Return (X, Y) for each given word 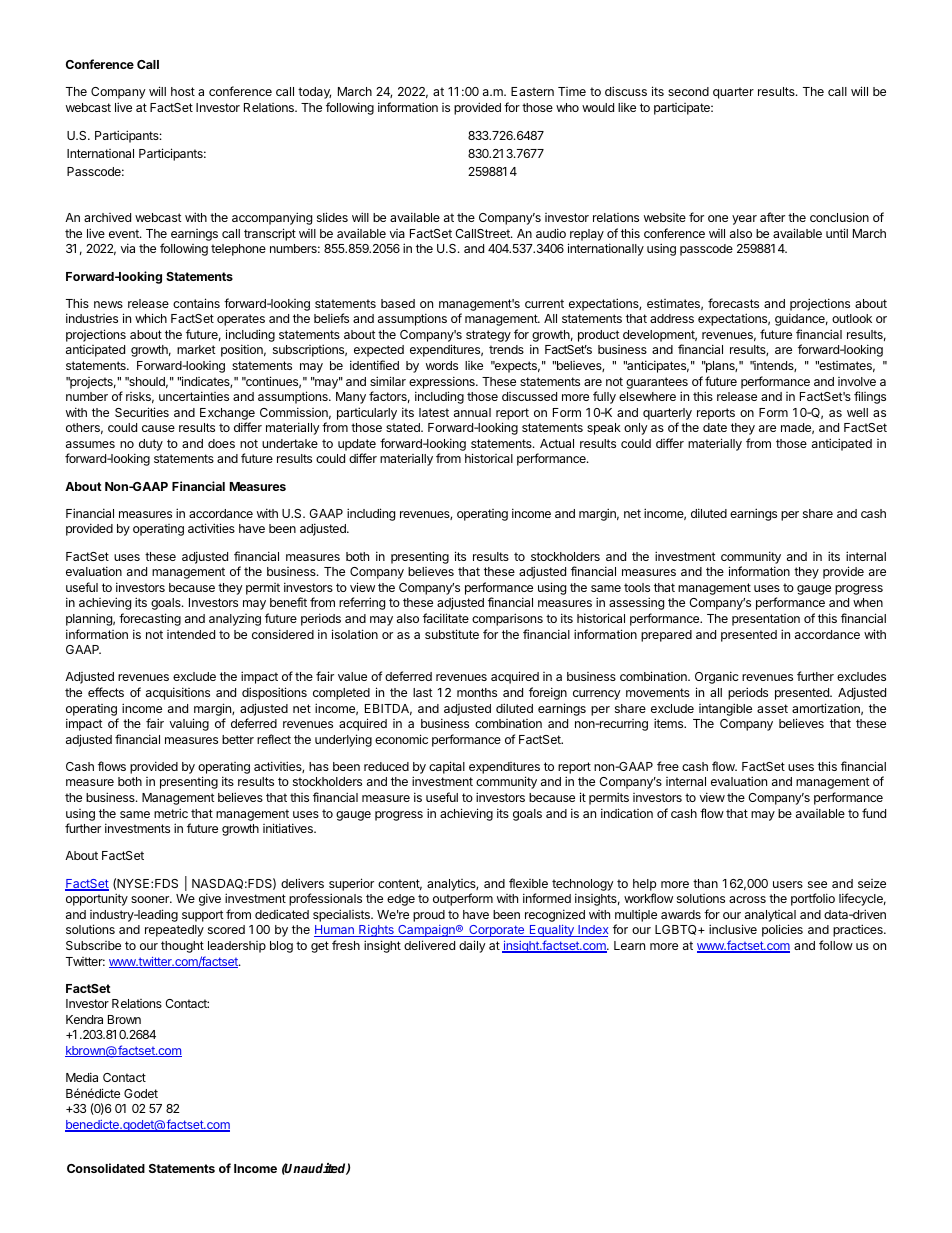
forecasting (150, 619)
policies (782, 930)
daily (472, 946)
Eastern (532, 91)
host (183, 91)
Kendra (84, 1019)
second (688, 91)
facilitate (446, 618)
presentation (766, 620)
